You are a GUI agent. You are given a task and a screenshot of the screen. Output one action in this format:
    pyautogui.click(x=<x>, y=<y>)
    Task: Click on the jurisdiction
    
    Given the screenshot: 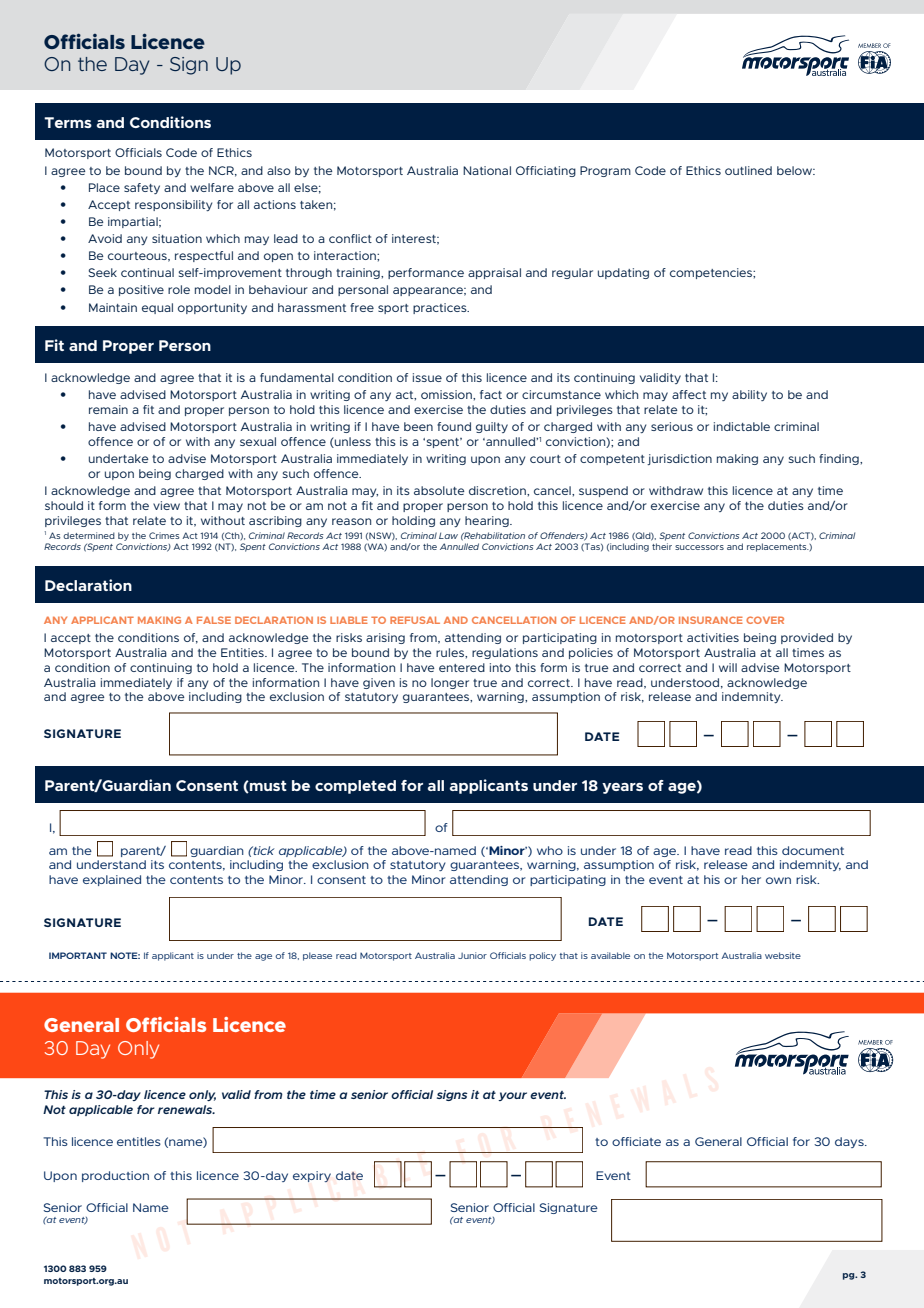 What is the action you would take?
    pyautogui.click(x=679, y=459)
